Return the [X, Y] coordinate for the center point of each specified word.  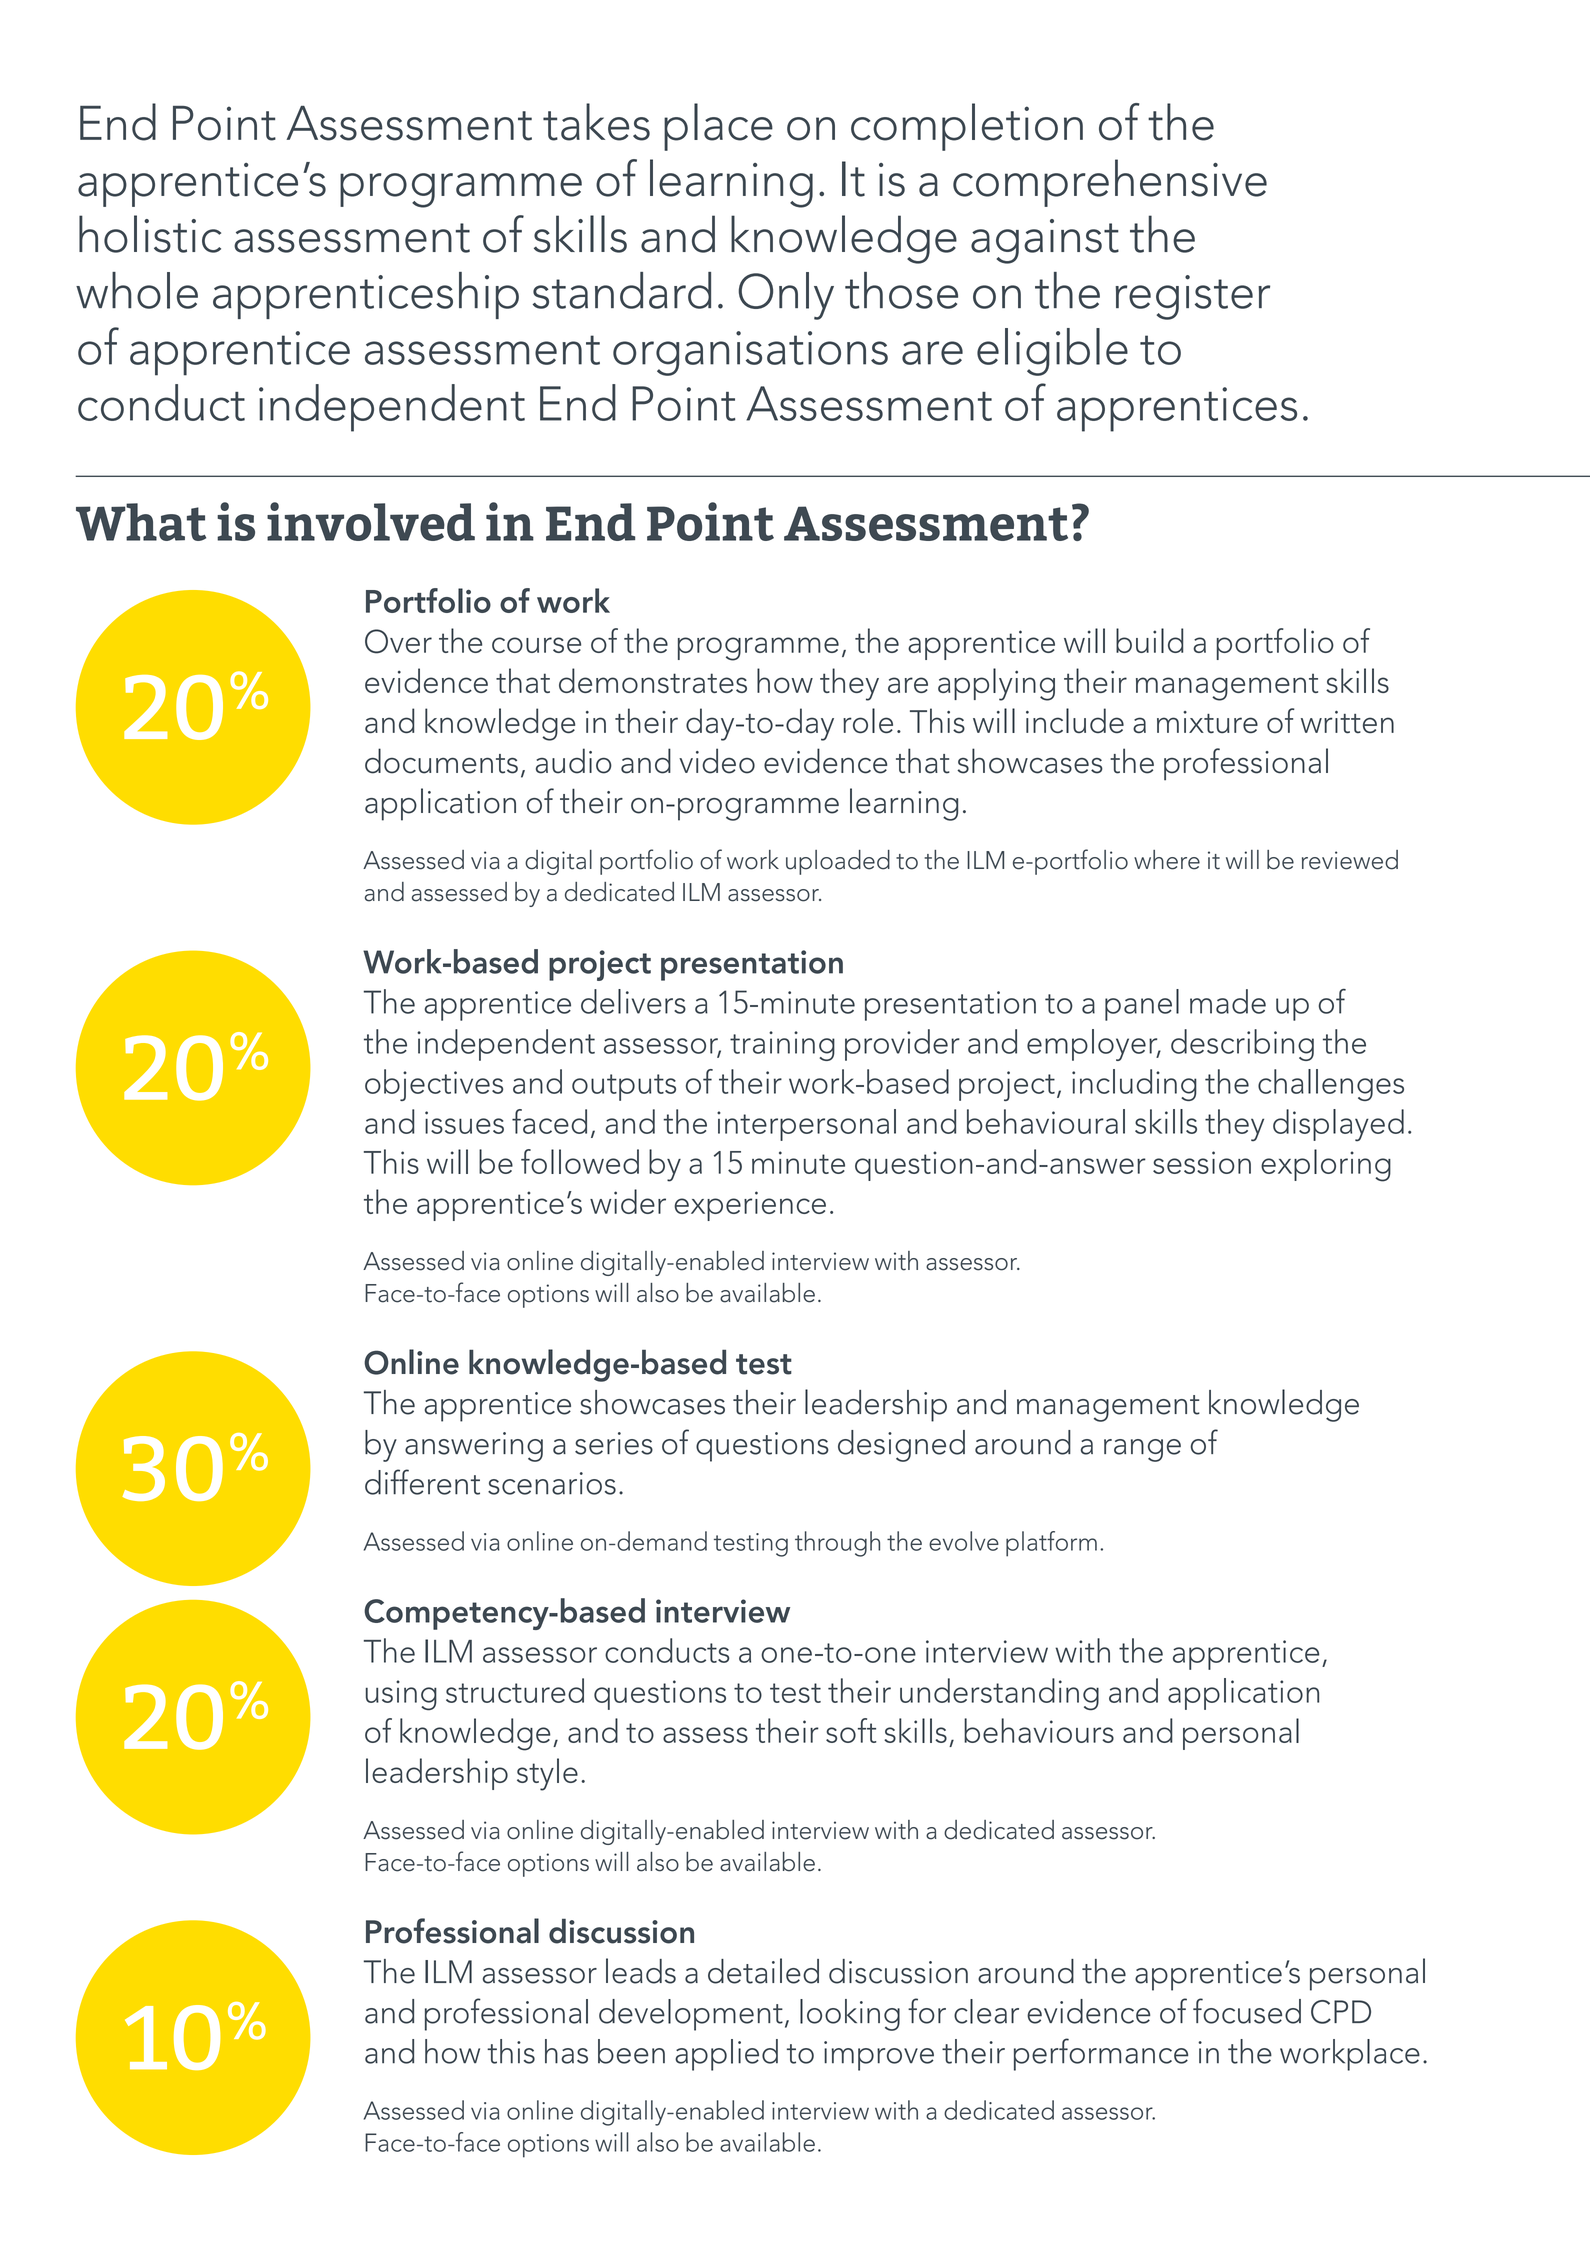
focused [1247, 2011]
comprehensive [1110, 183]
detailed [763, 1971]
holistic [150, 234]
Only [786, 296]
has [566, 2051]
